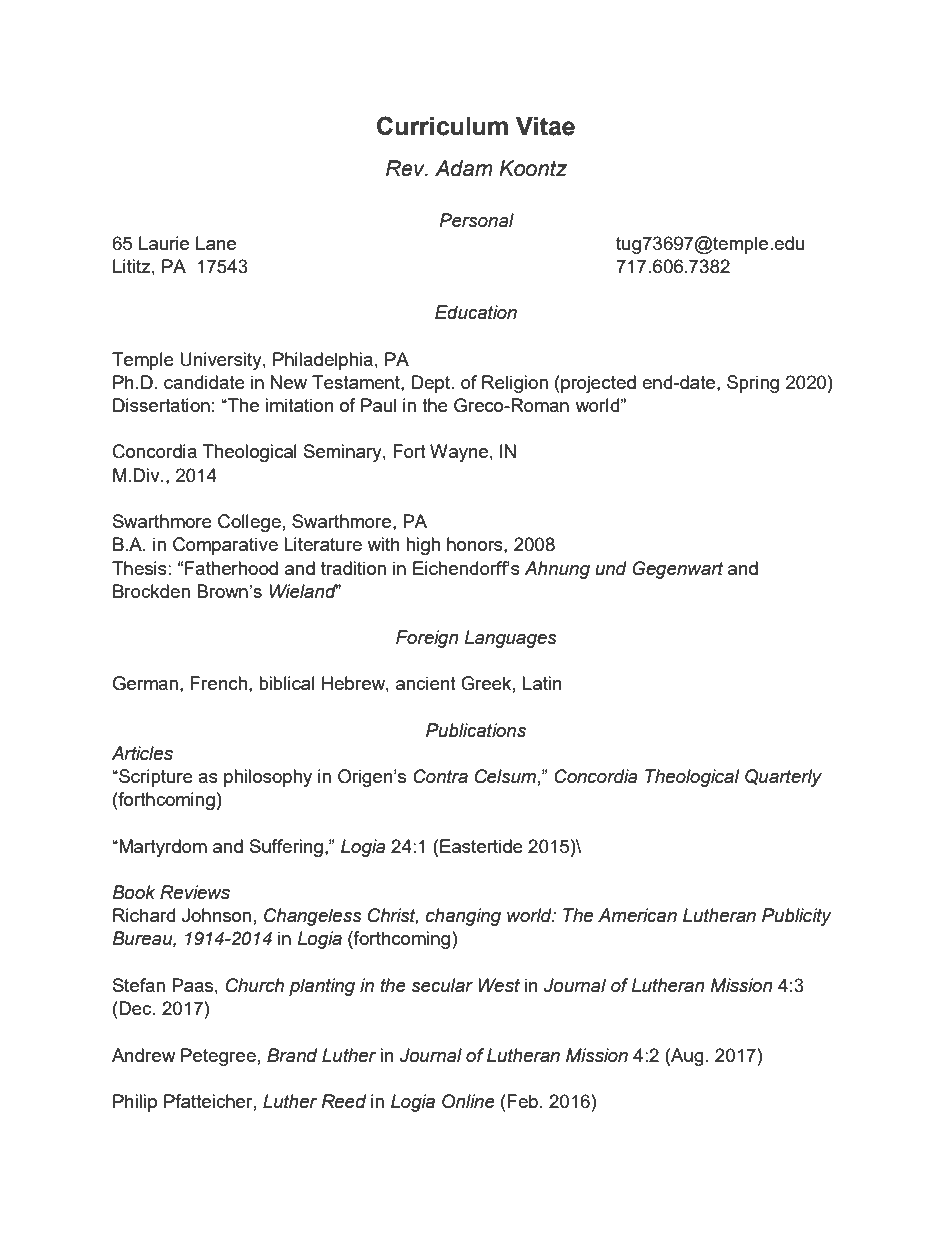  Describe the element at coordinates (464, 168) in the document. I see `Adam` at that location.
